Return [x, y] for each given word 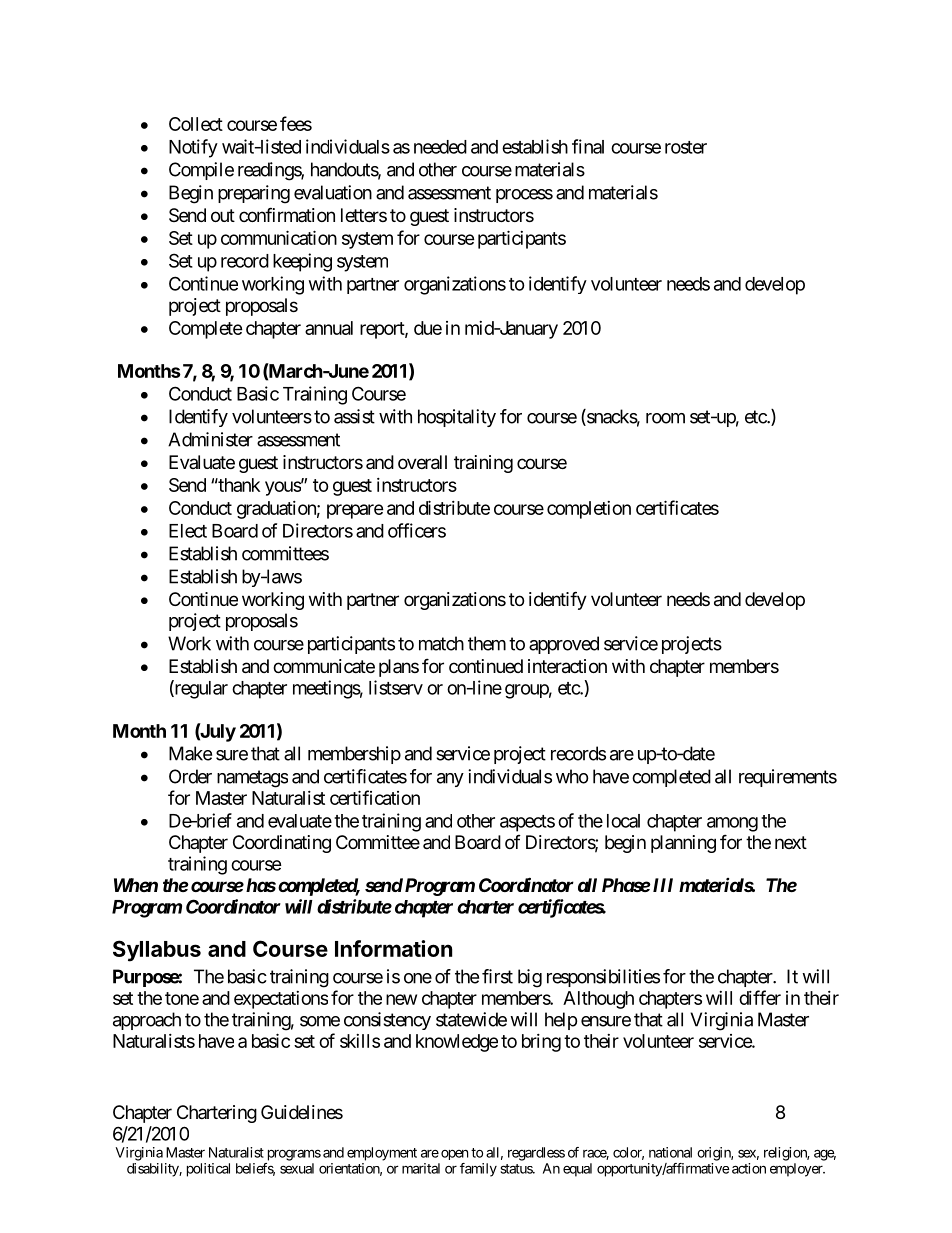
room [665, 418]
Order [190, 776]
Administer [210, 439]
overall [422, 462]
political [208, 1170]
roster [686, 147]
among [732, 824]
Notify [193, 148]
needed [440, 147]
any [450, 780]
